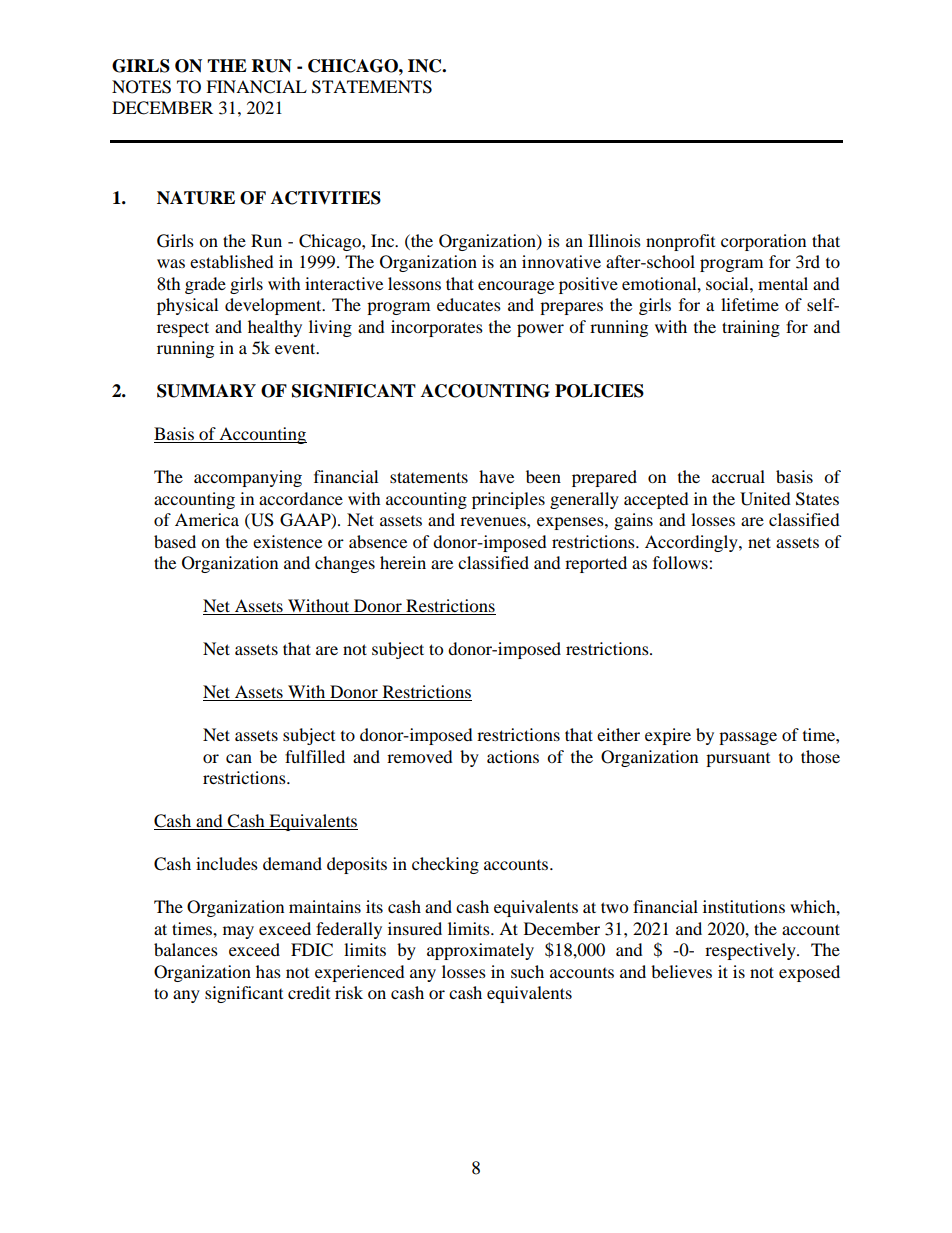 The height and width of the screenshot is (1233, 952). Describe the element at coordinates (692, 543) in the screenshot. I see `Accordingly` at that location.
